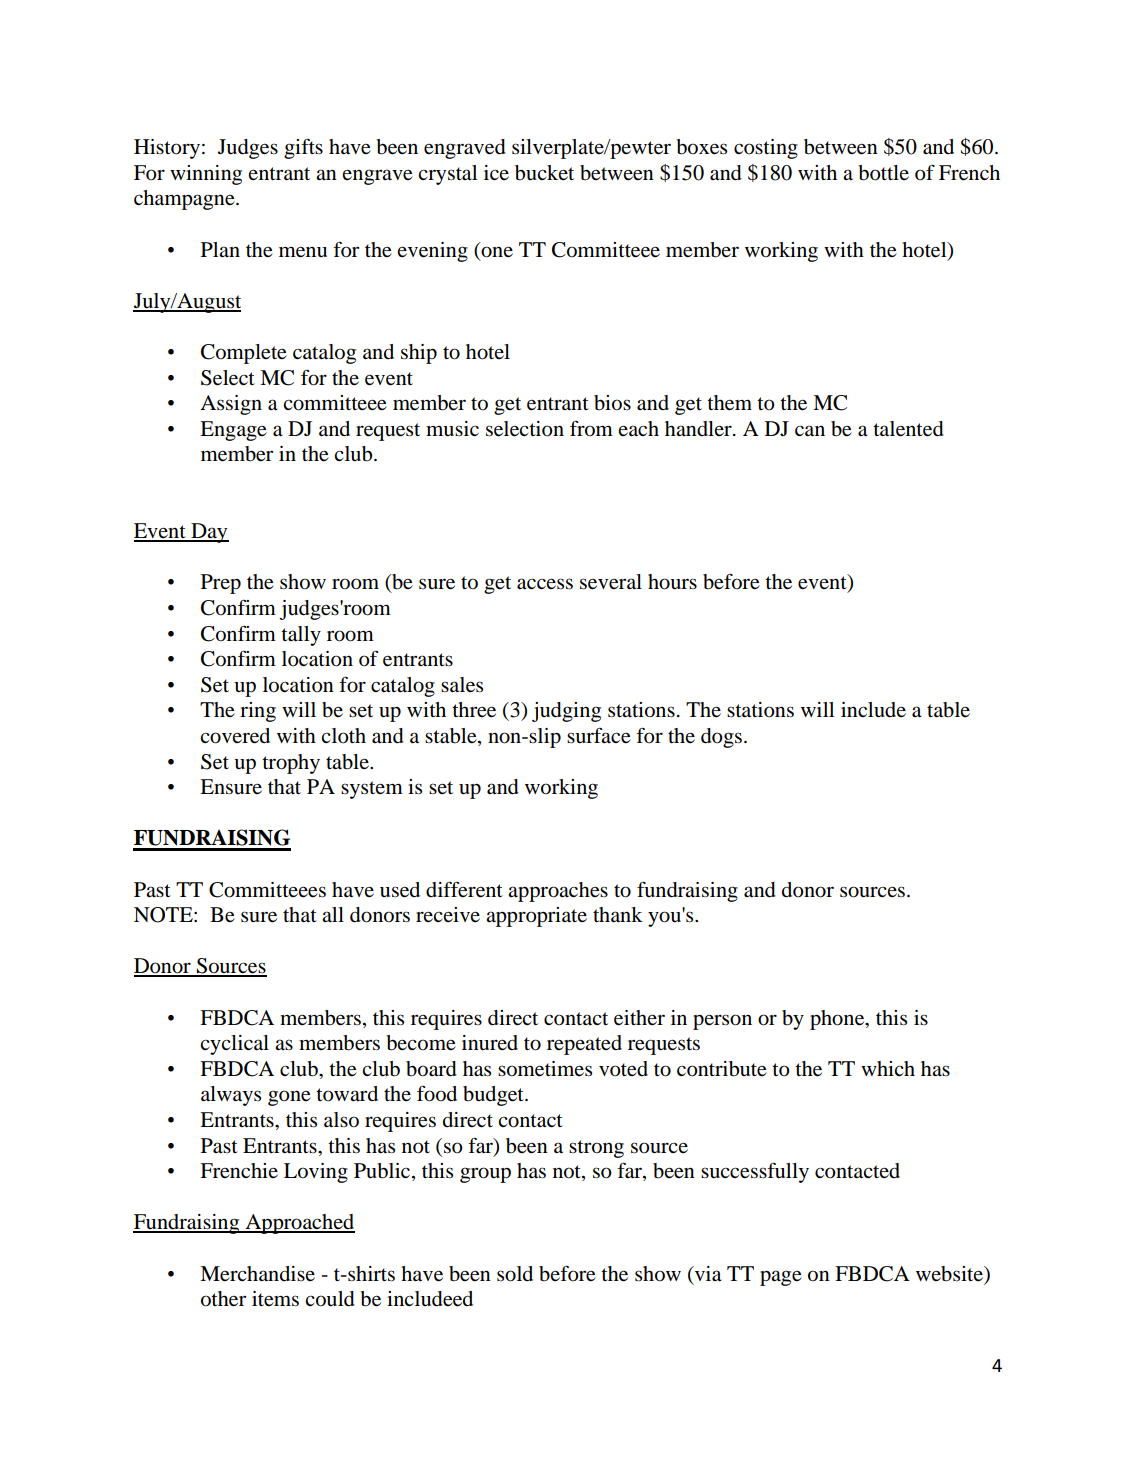 Image resolution: width=1136 pixels, height=1469 pixels. What do you see at coordinates (838, 1020) in the image?
I see `phone` at bounding box center [838, 1020].
